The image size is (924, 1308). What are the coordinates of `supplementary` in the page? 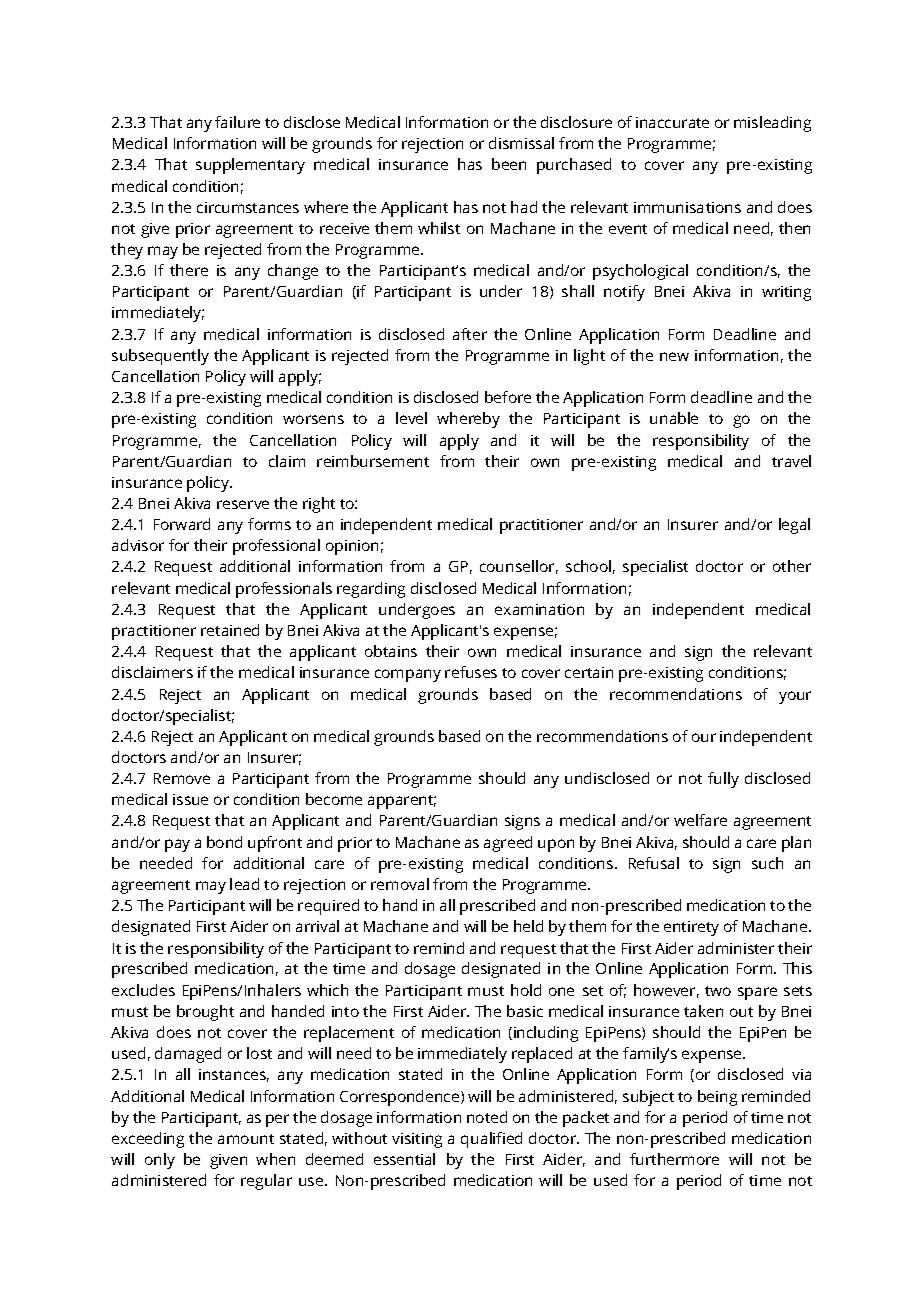 It's located at (250, 166).
